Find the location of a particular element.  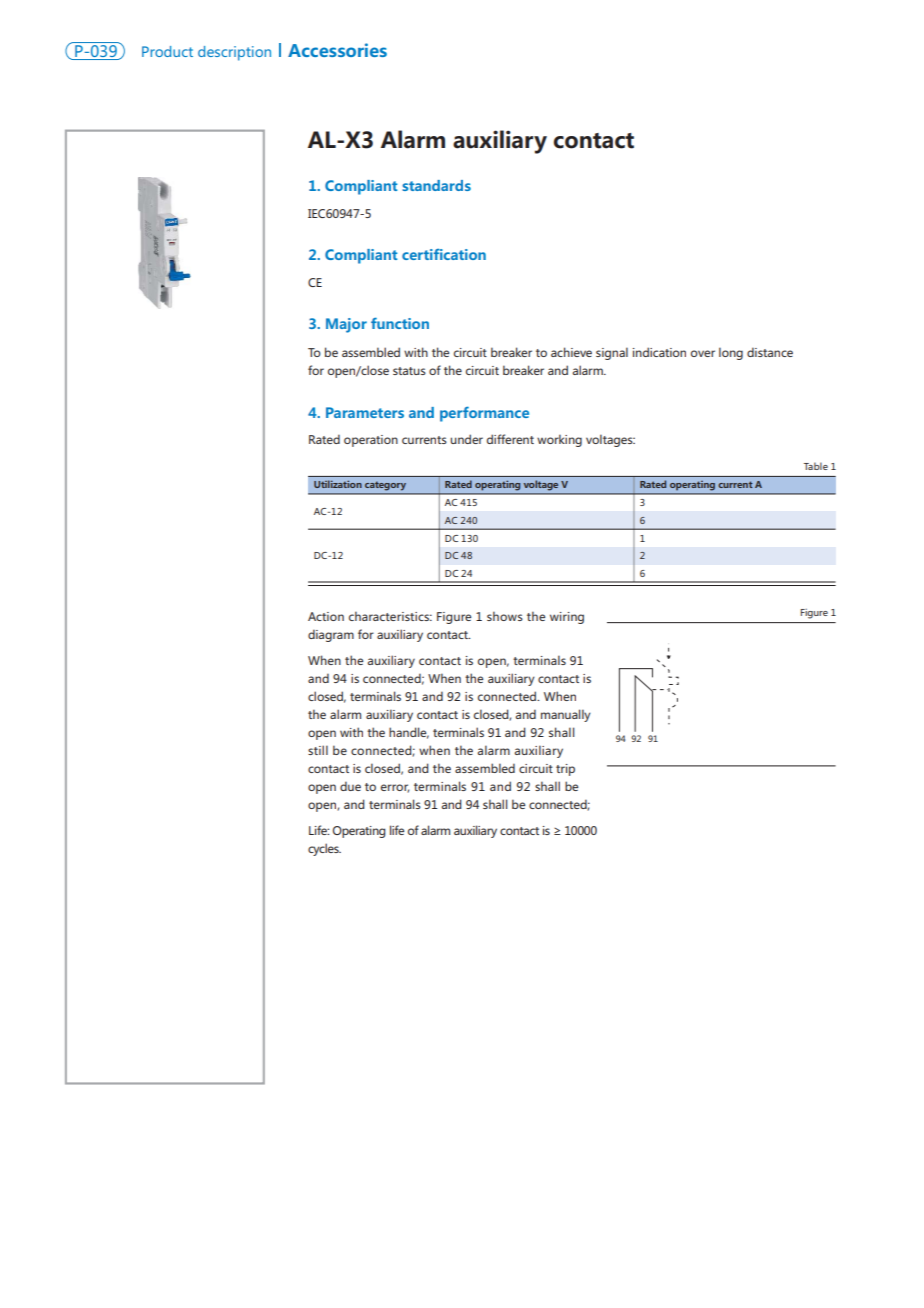

Utilization is located at coordinates (338, 484).
